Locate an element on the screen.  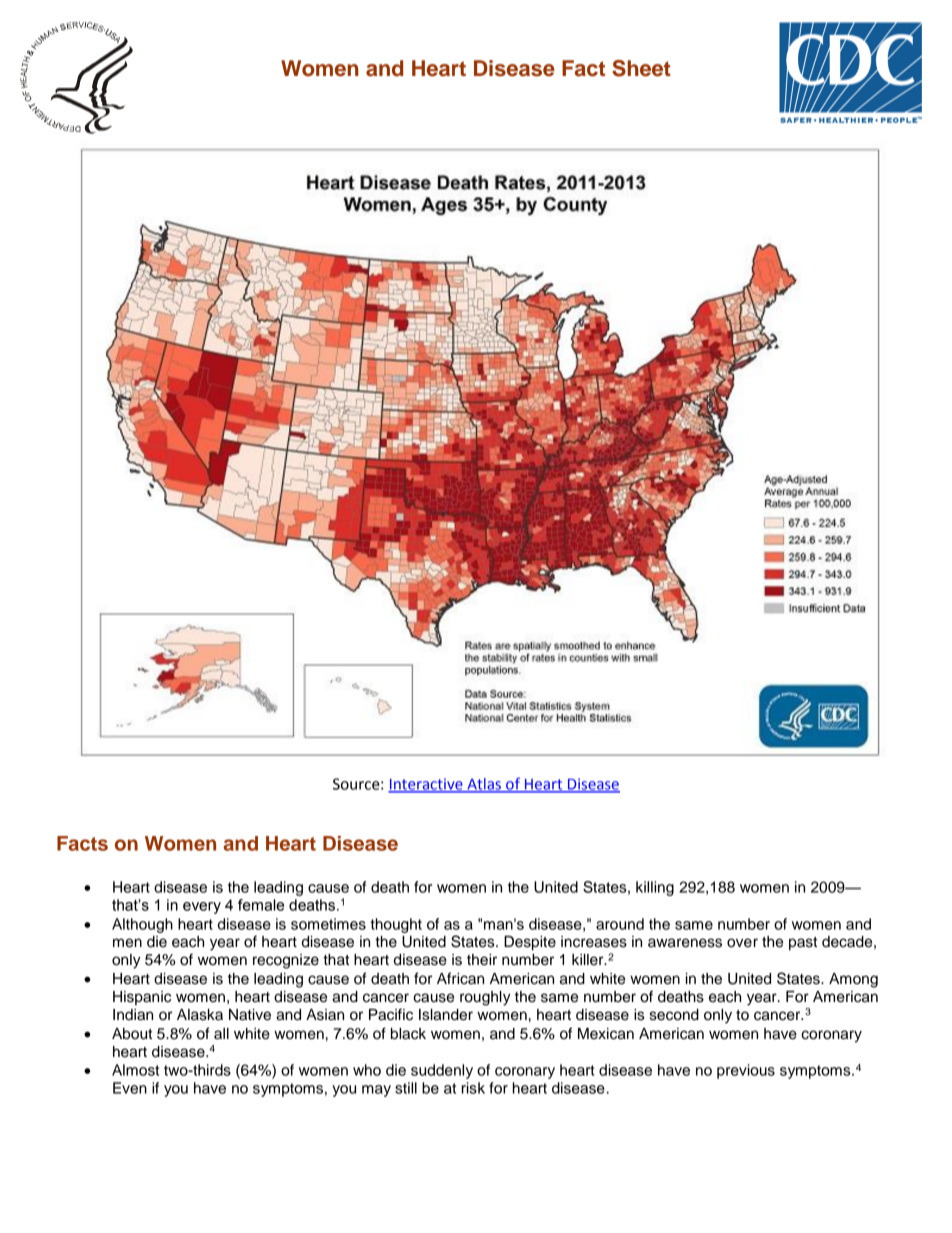
all is located at coordinates (221, 1034).
